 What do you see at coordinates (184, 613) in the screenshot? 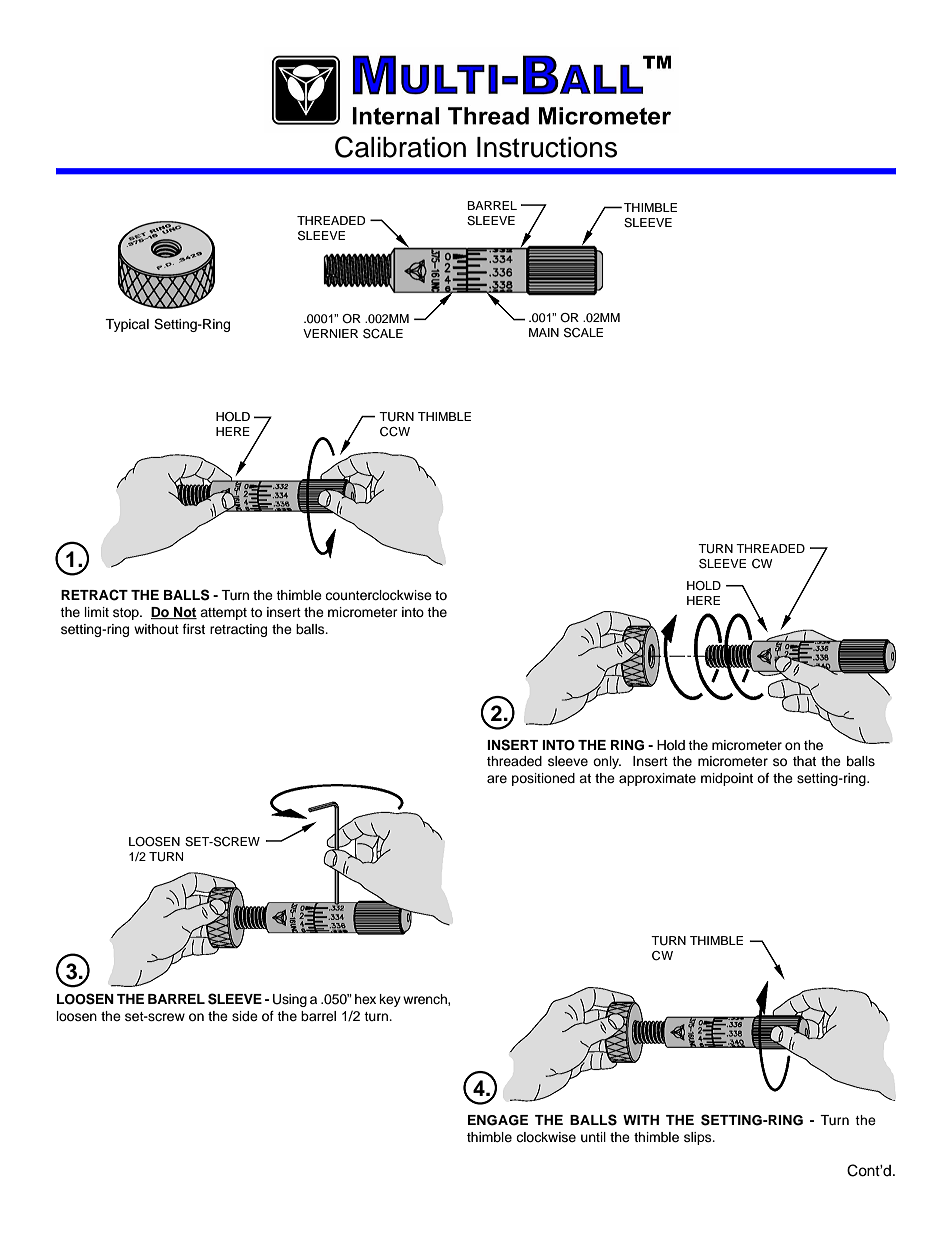
I see `Not` at bounding box center [184, 613].
